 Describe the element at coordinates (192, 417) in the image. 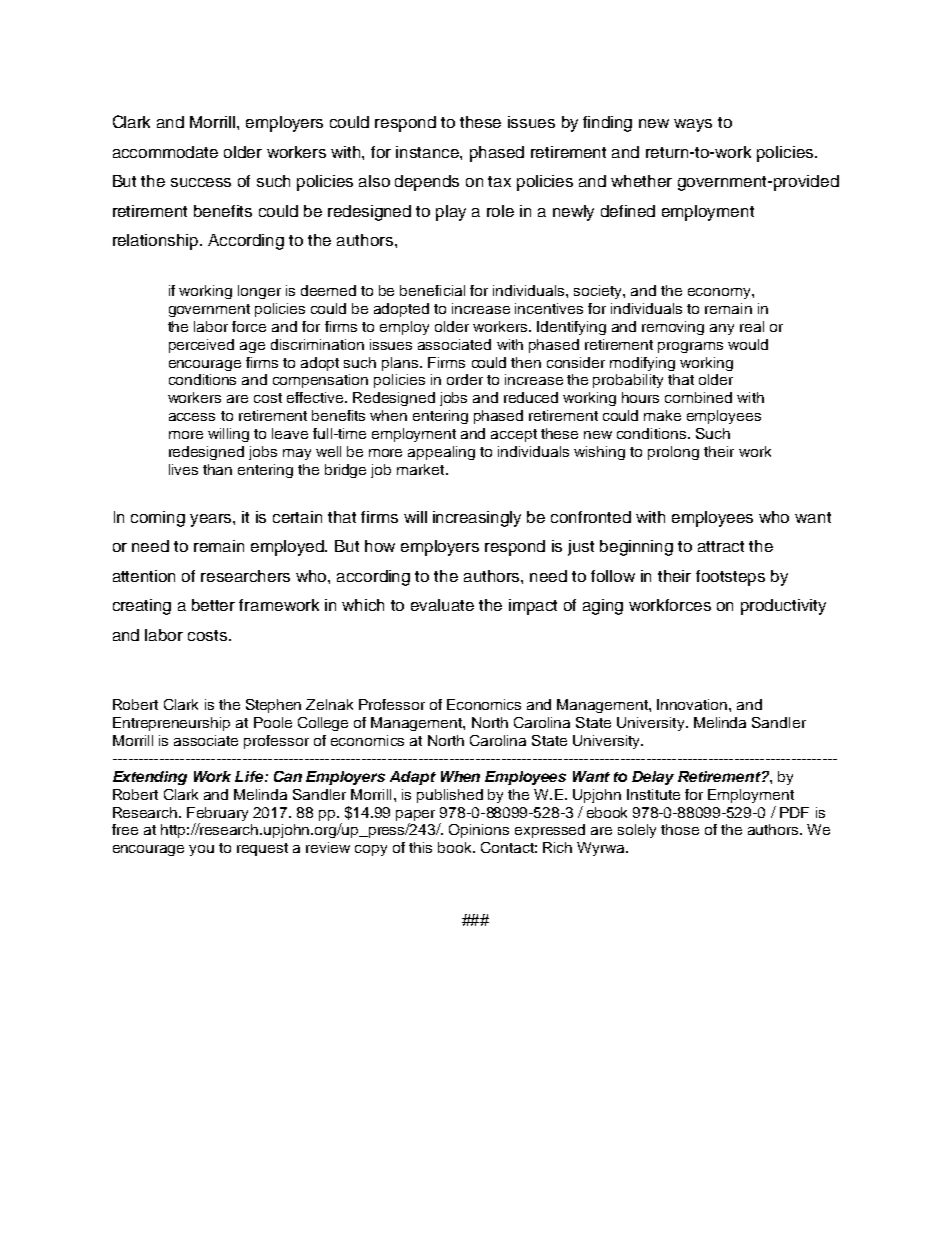

I see `access` at that location.
